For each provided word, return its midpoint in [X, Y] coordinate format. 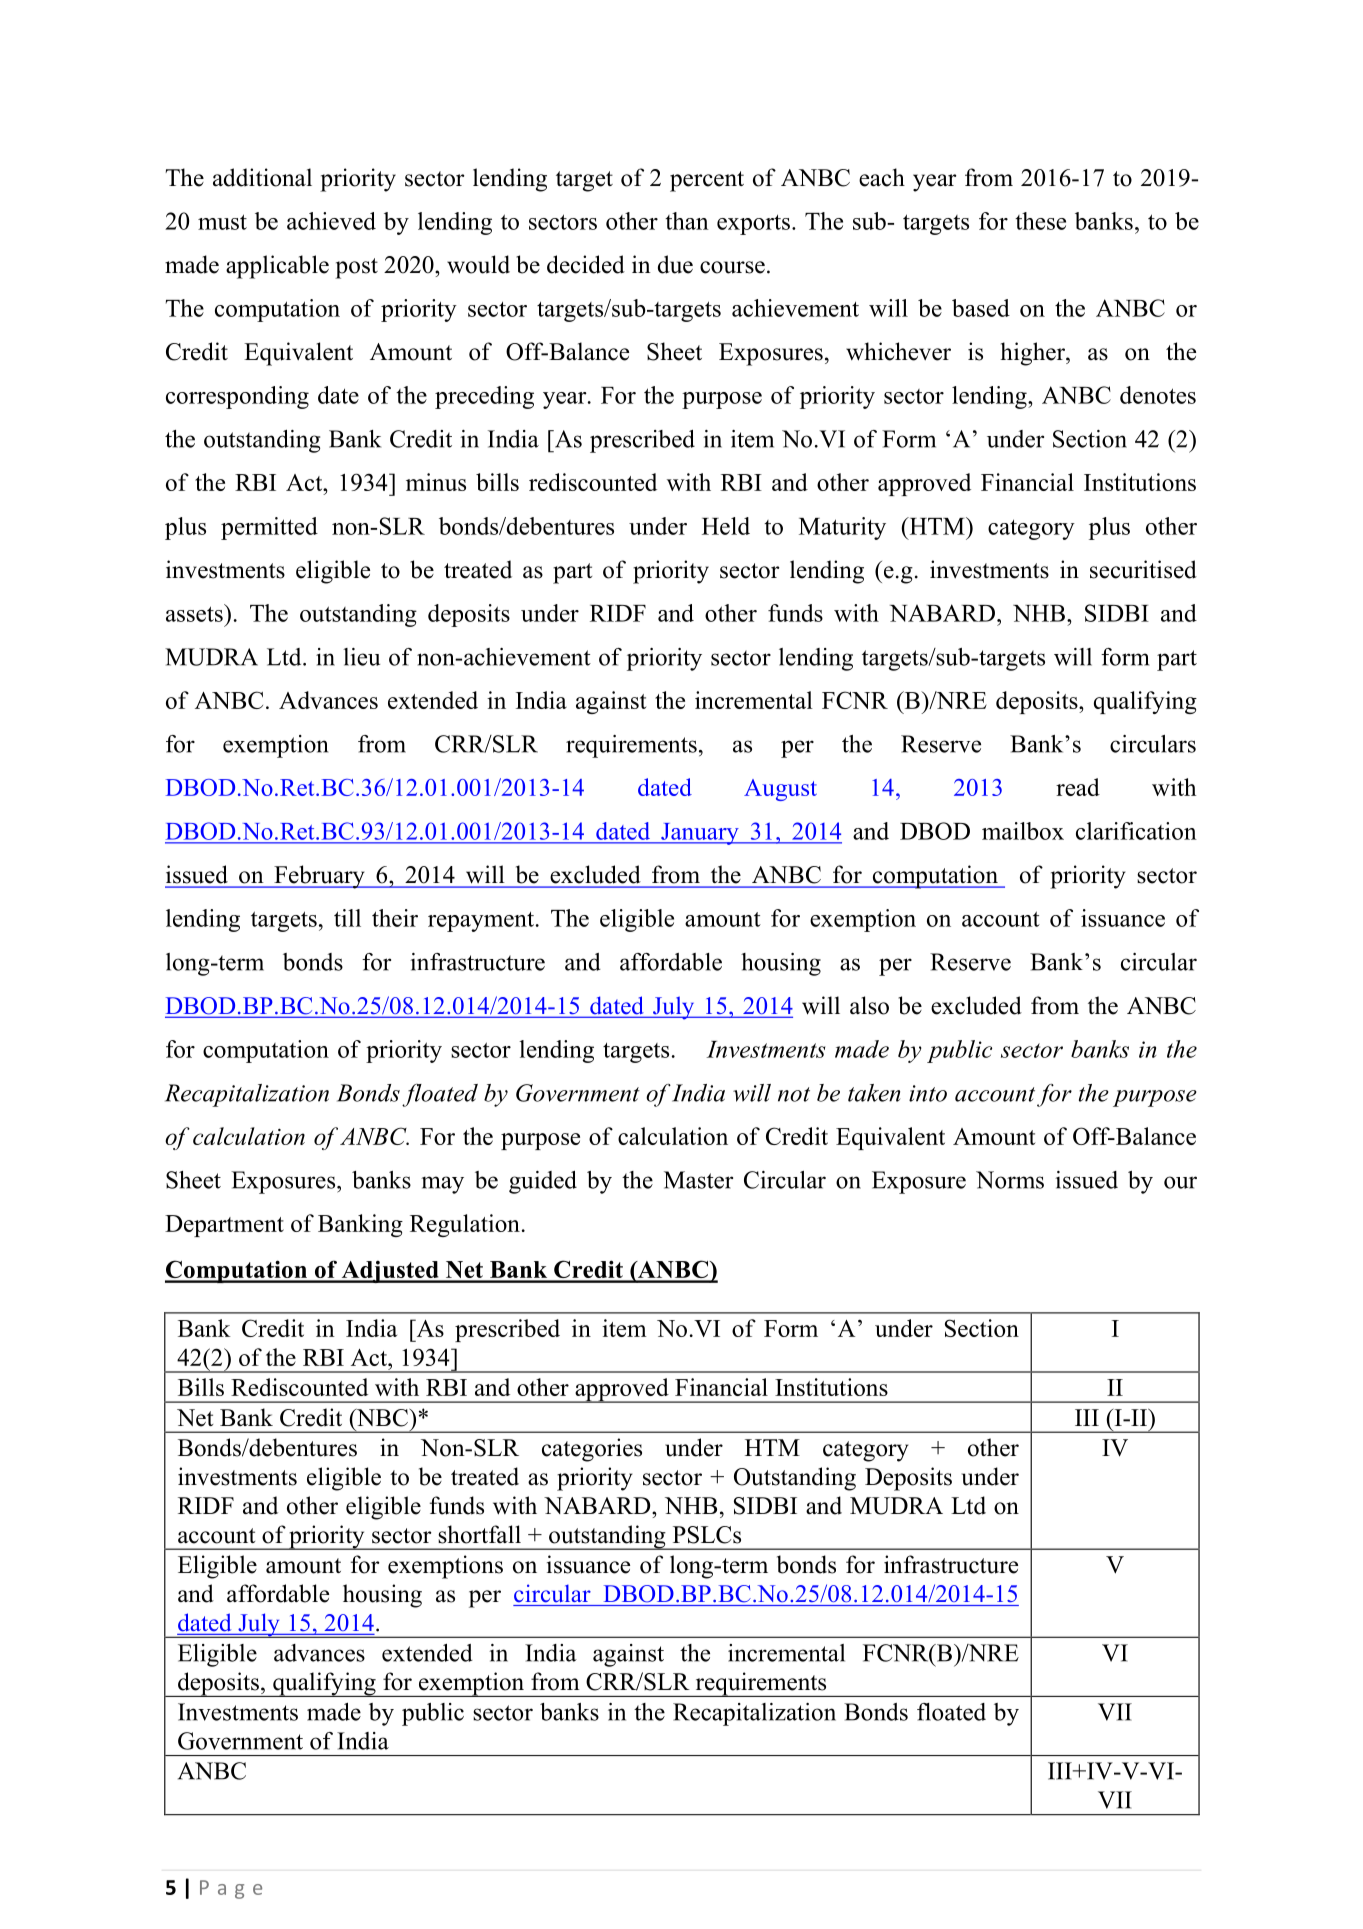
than [687, 221]
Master [698, 1180]
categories [592, 1450]
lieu [361, 657]
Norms [1010, 1180]
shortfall [479, 1534]
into [928, 1093]
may [442, 1185]
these [1040, 221]
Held [726, 526]
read [1078, 787]
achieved [331, 221]
